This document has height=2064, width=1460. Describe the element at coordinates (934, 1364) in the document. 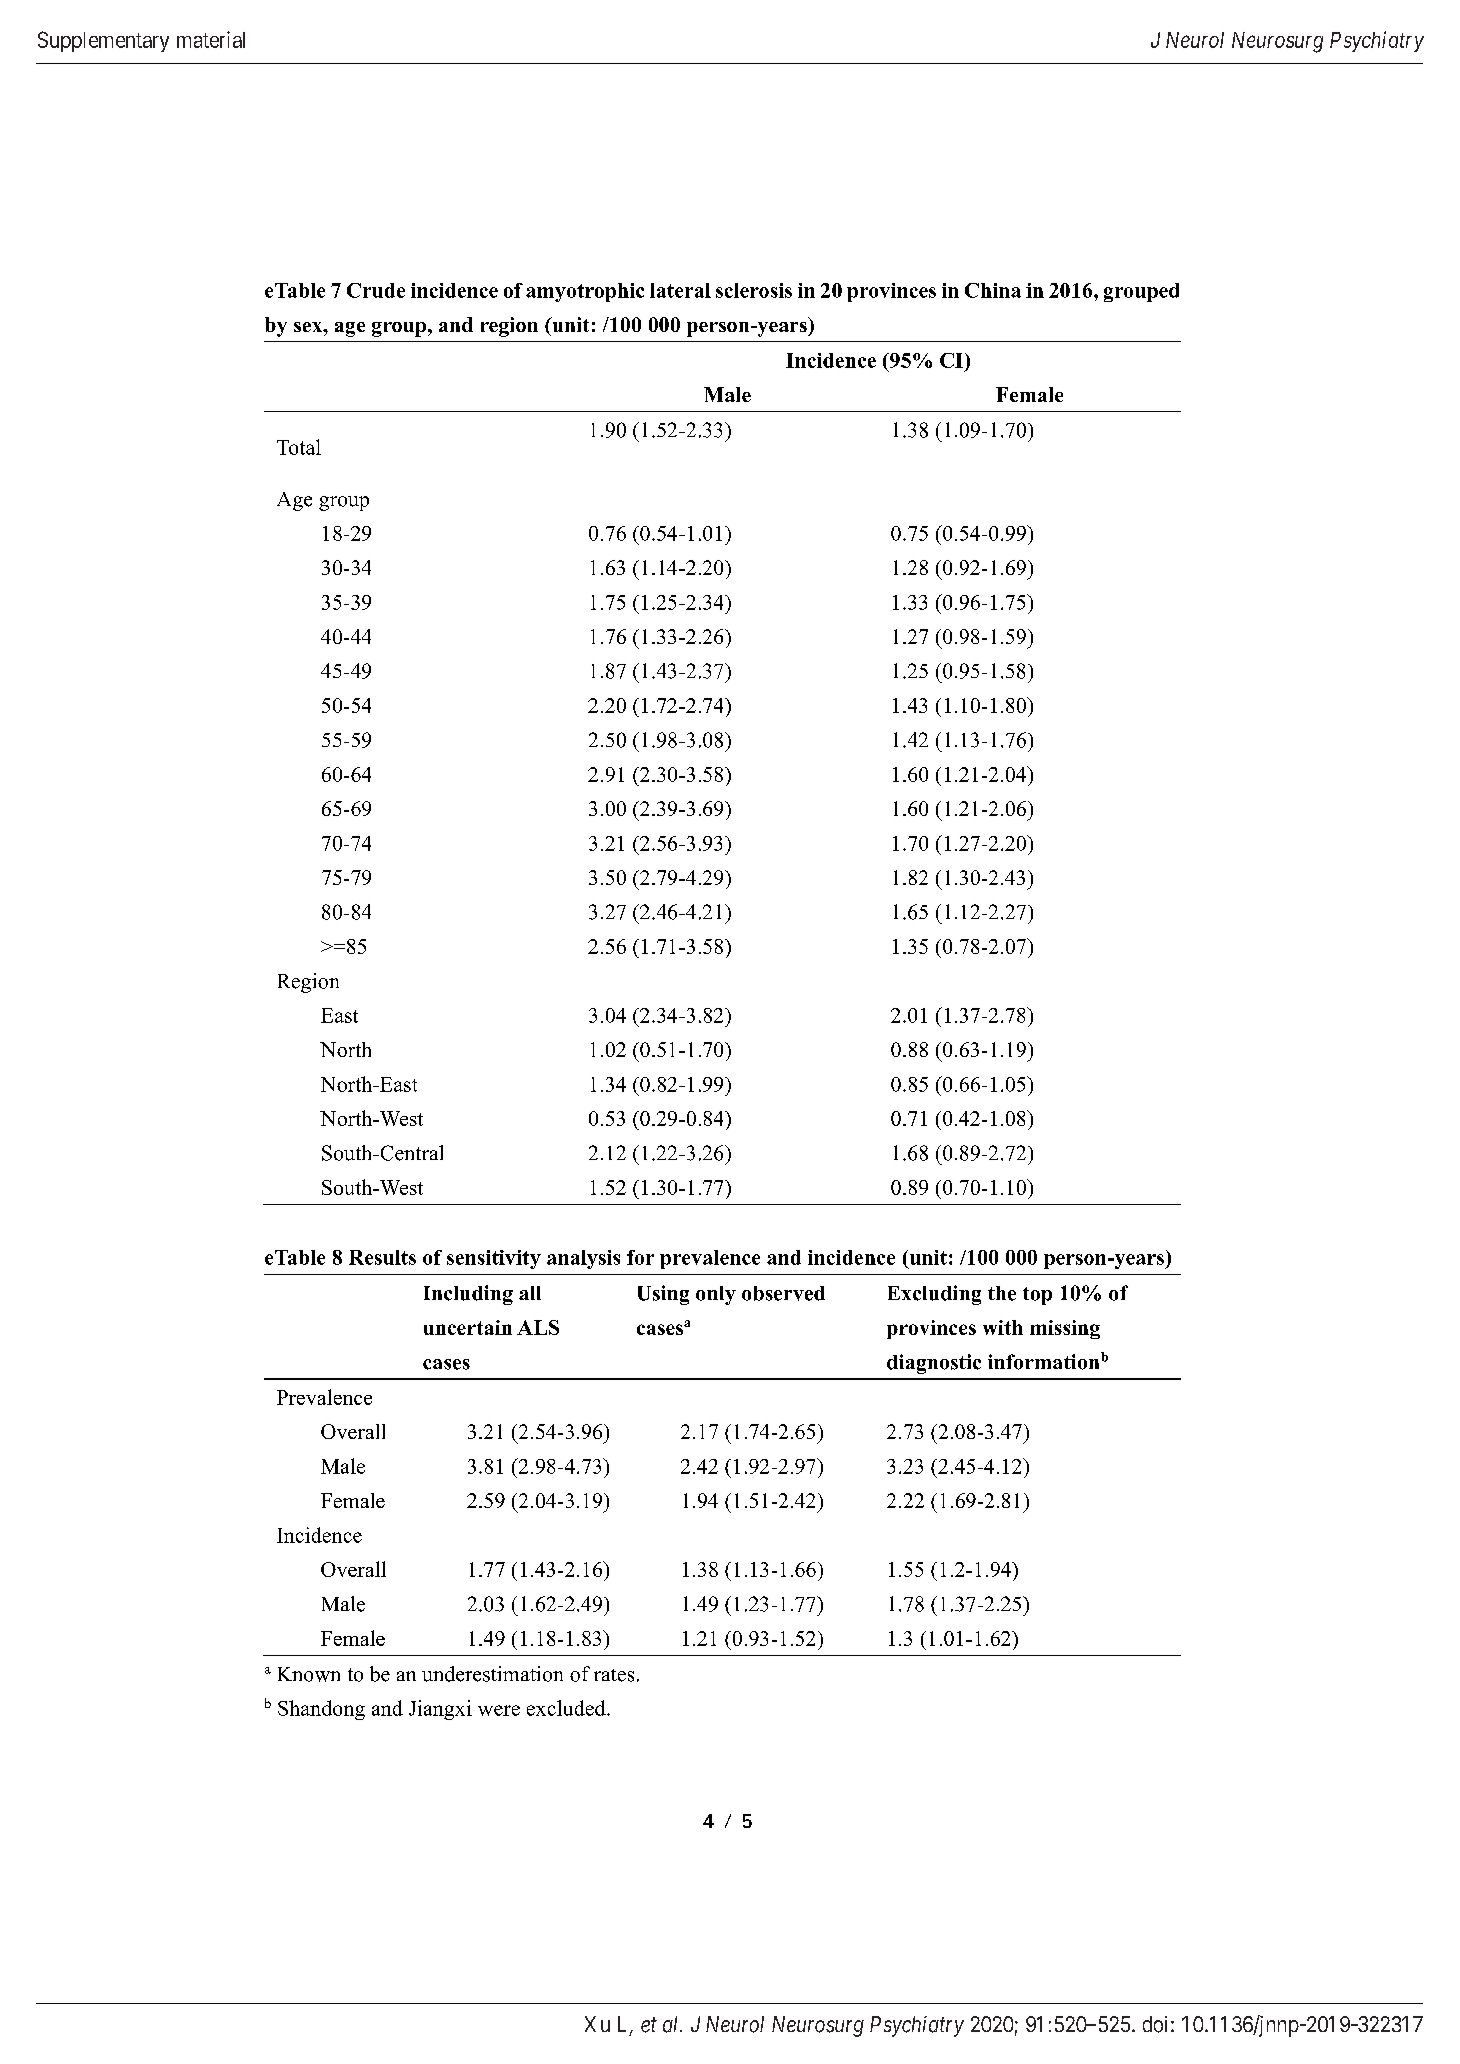

I see `diagnostic` at that location.
